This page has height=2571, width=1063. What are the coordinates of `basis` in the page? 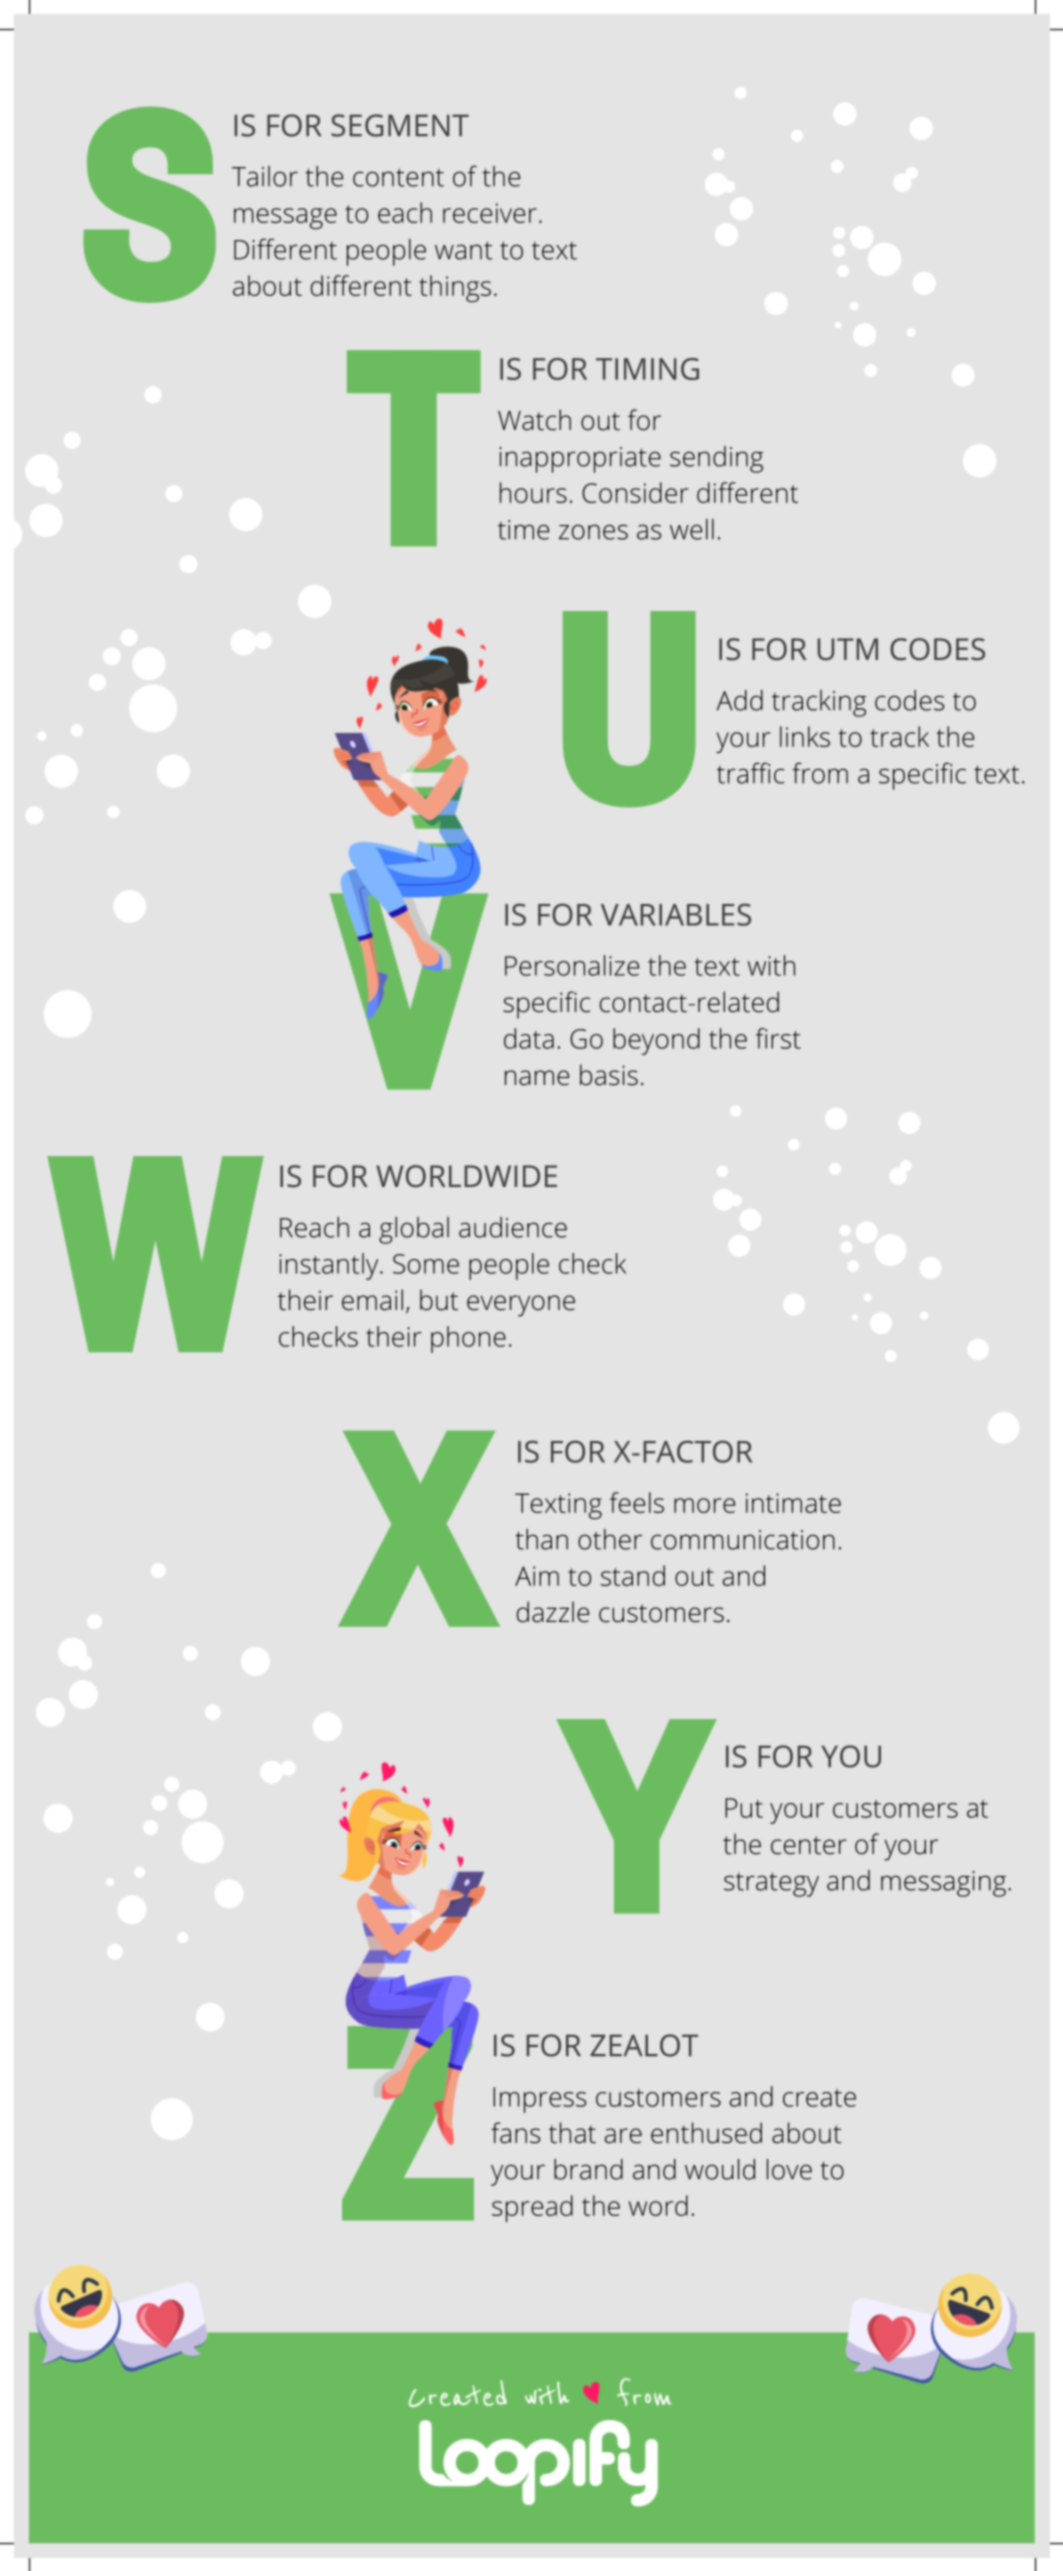 It's located at (609, 1075).
